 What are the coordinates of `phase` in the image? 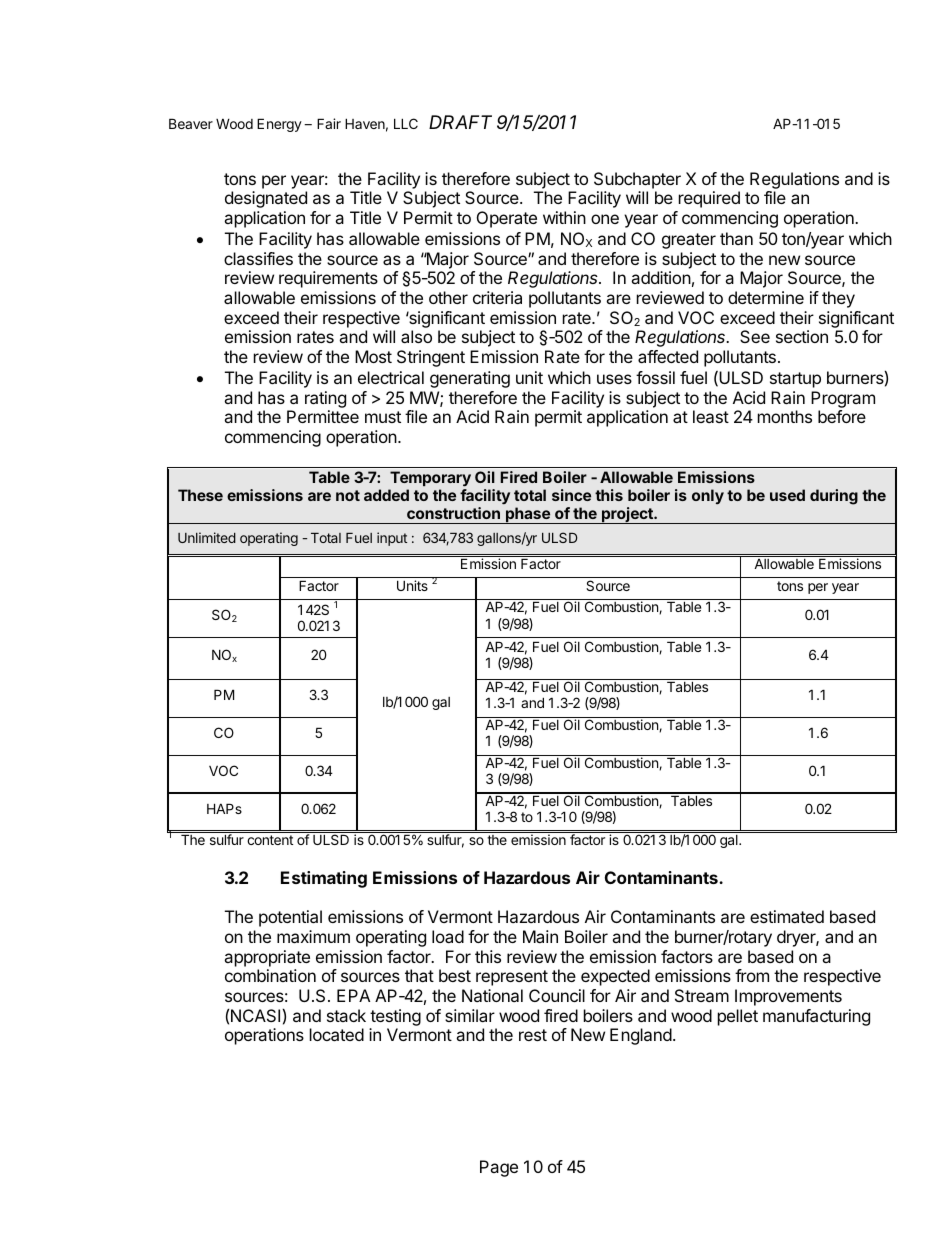 It's located at (528, 515).
